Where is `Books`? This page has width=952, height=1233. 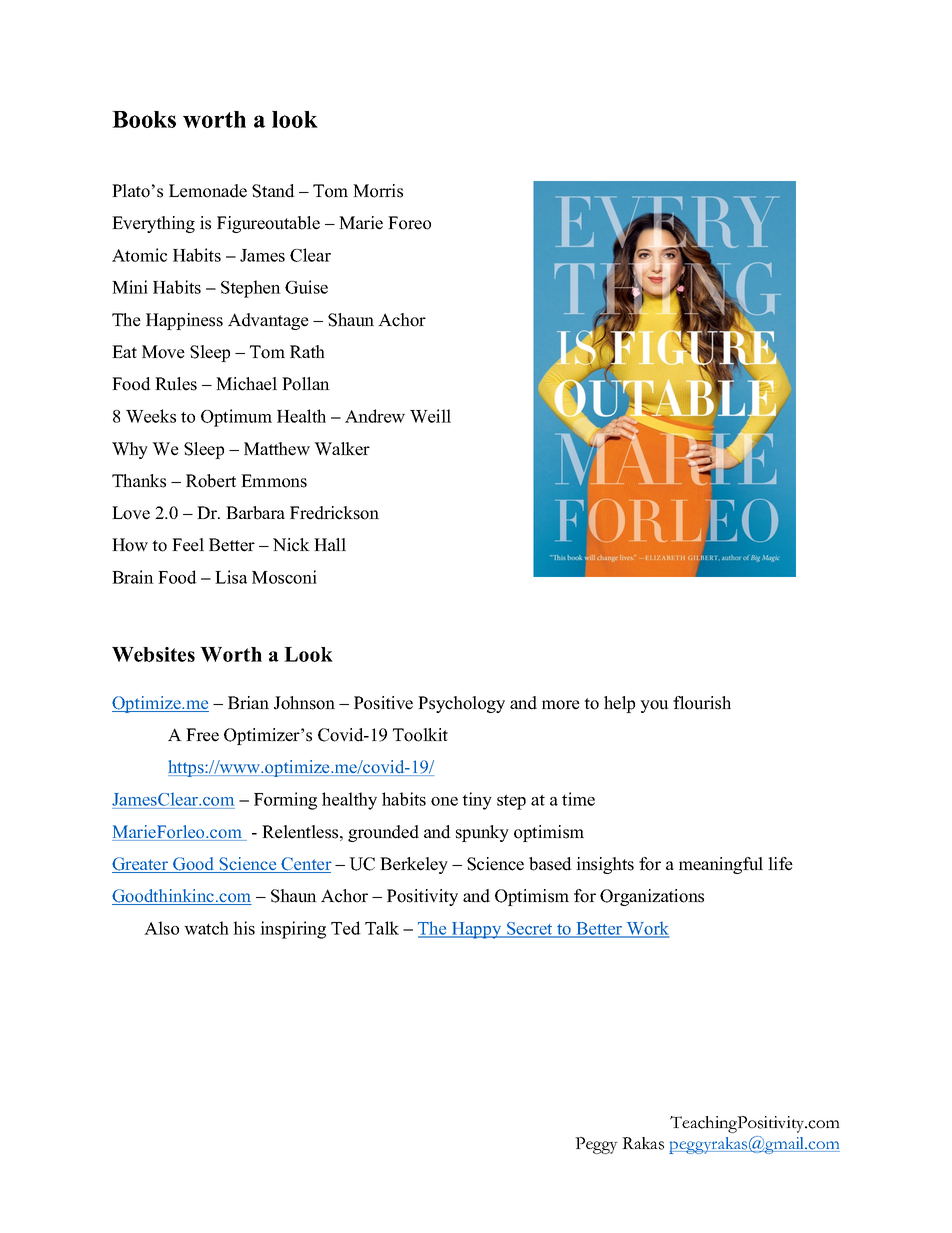 Books is located at coordinates (144, 119).
